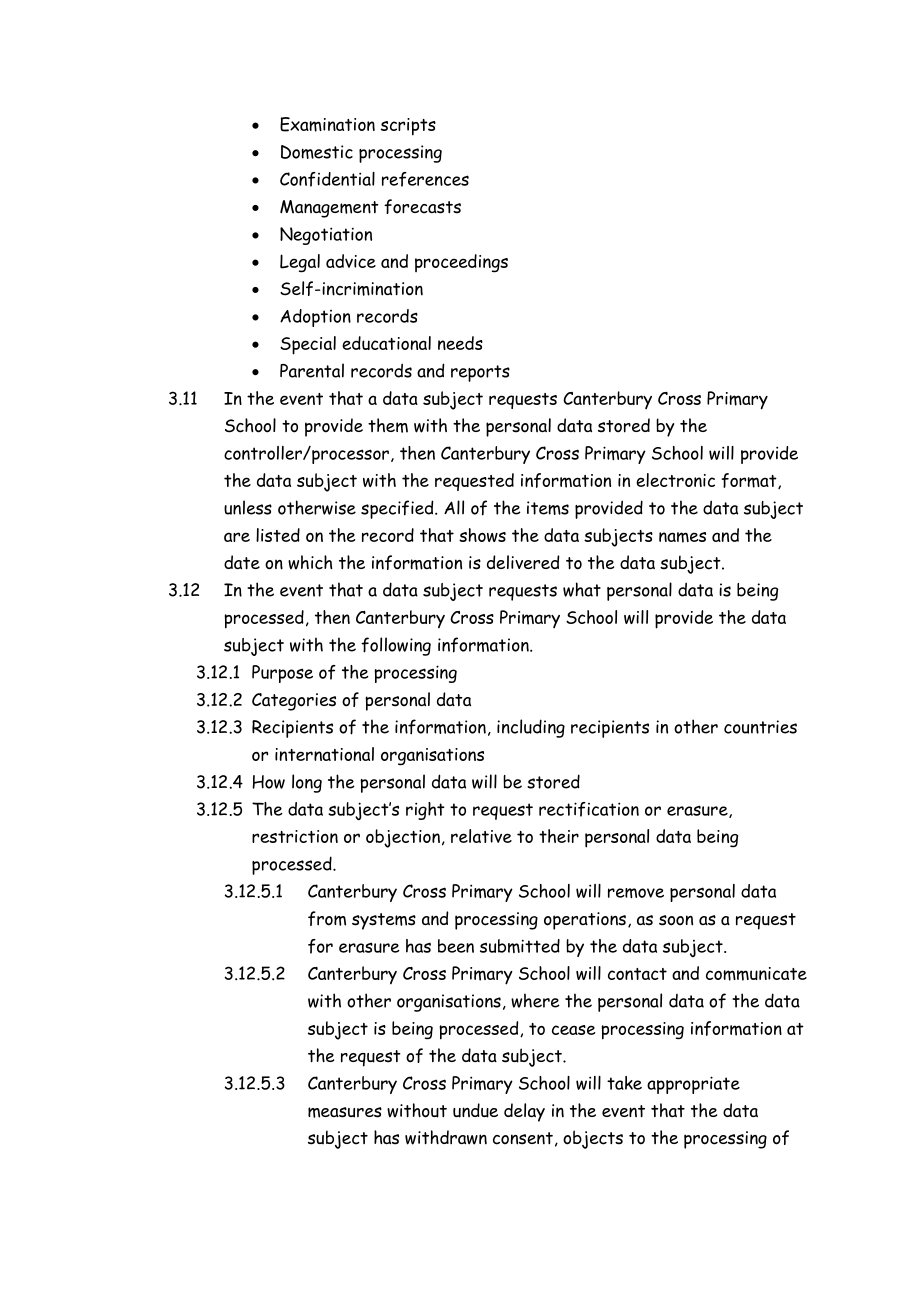 Image resolution: width=924 pixels, height=1308 pixels. What do you see at coordinates (461, 263) in the screenshot?
I see `proceedings` at bounding box center [461, 263].
